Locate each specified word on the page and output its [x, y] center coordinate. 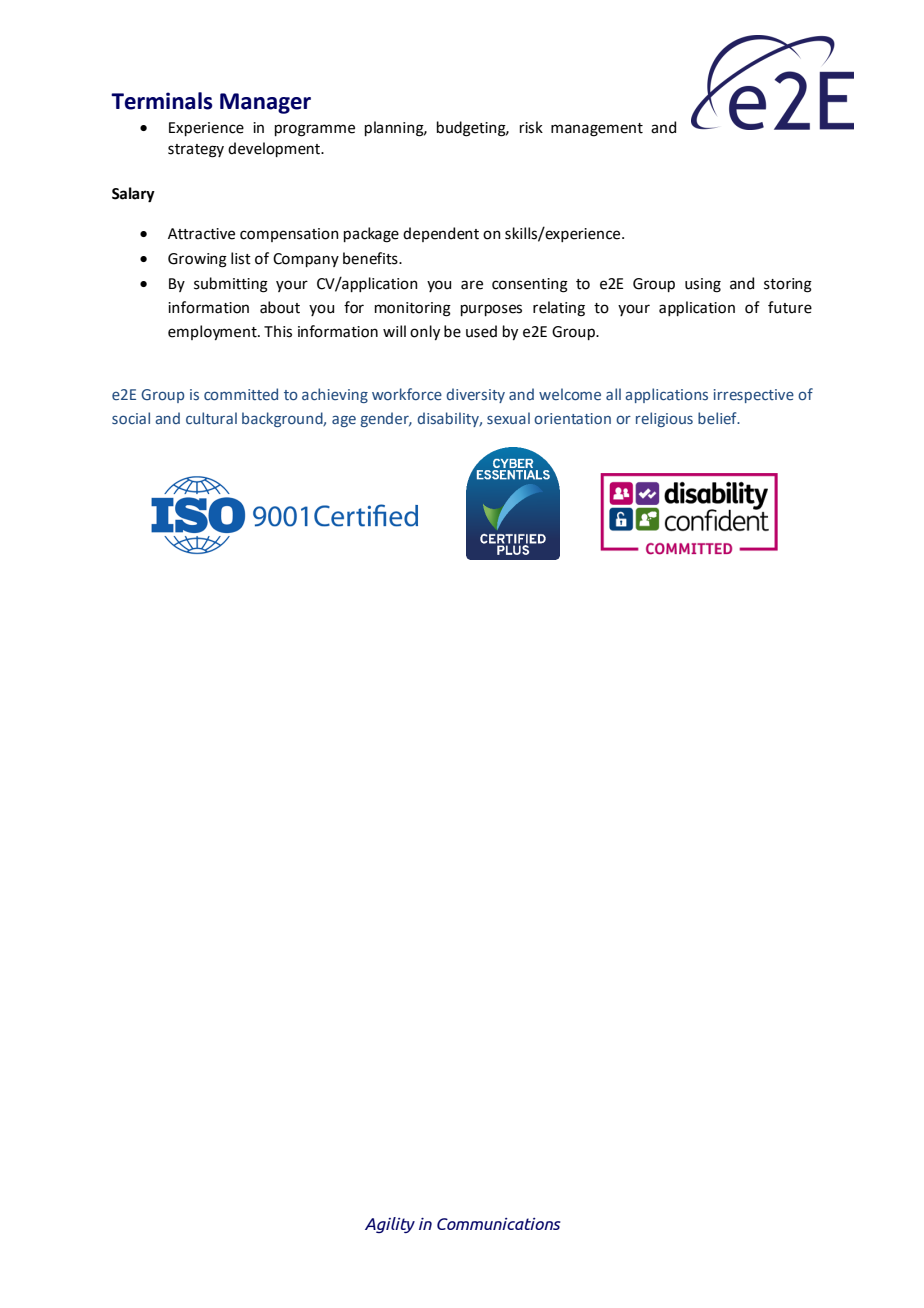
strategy [196, 151]
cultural [211, 418]
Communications [499, 1224]
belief [718, 418]
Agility [390, 1225]
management [597, 130]
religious [664, 419]
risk [531, 127]
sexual [508, 418]
